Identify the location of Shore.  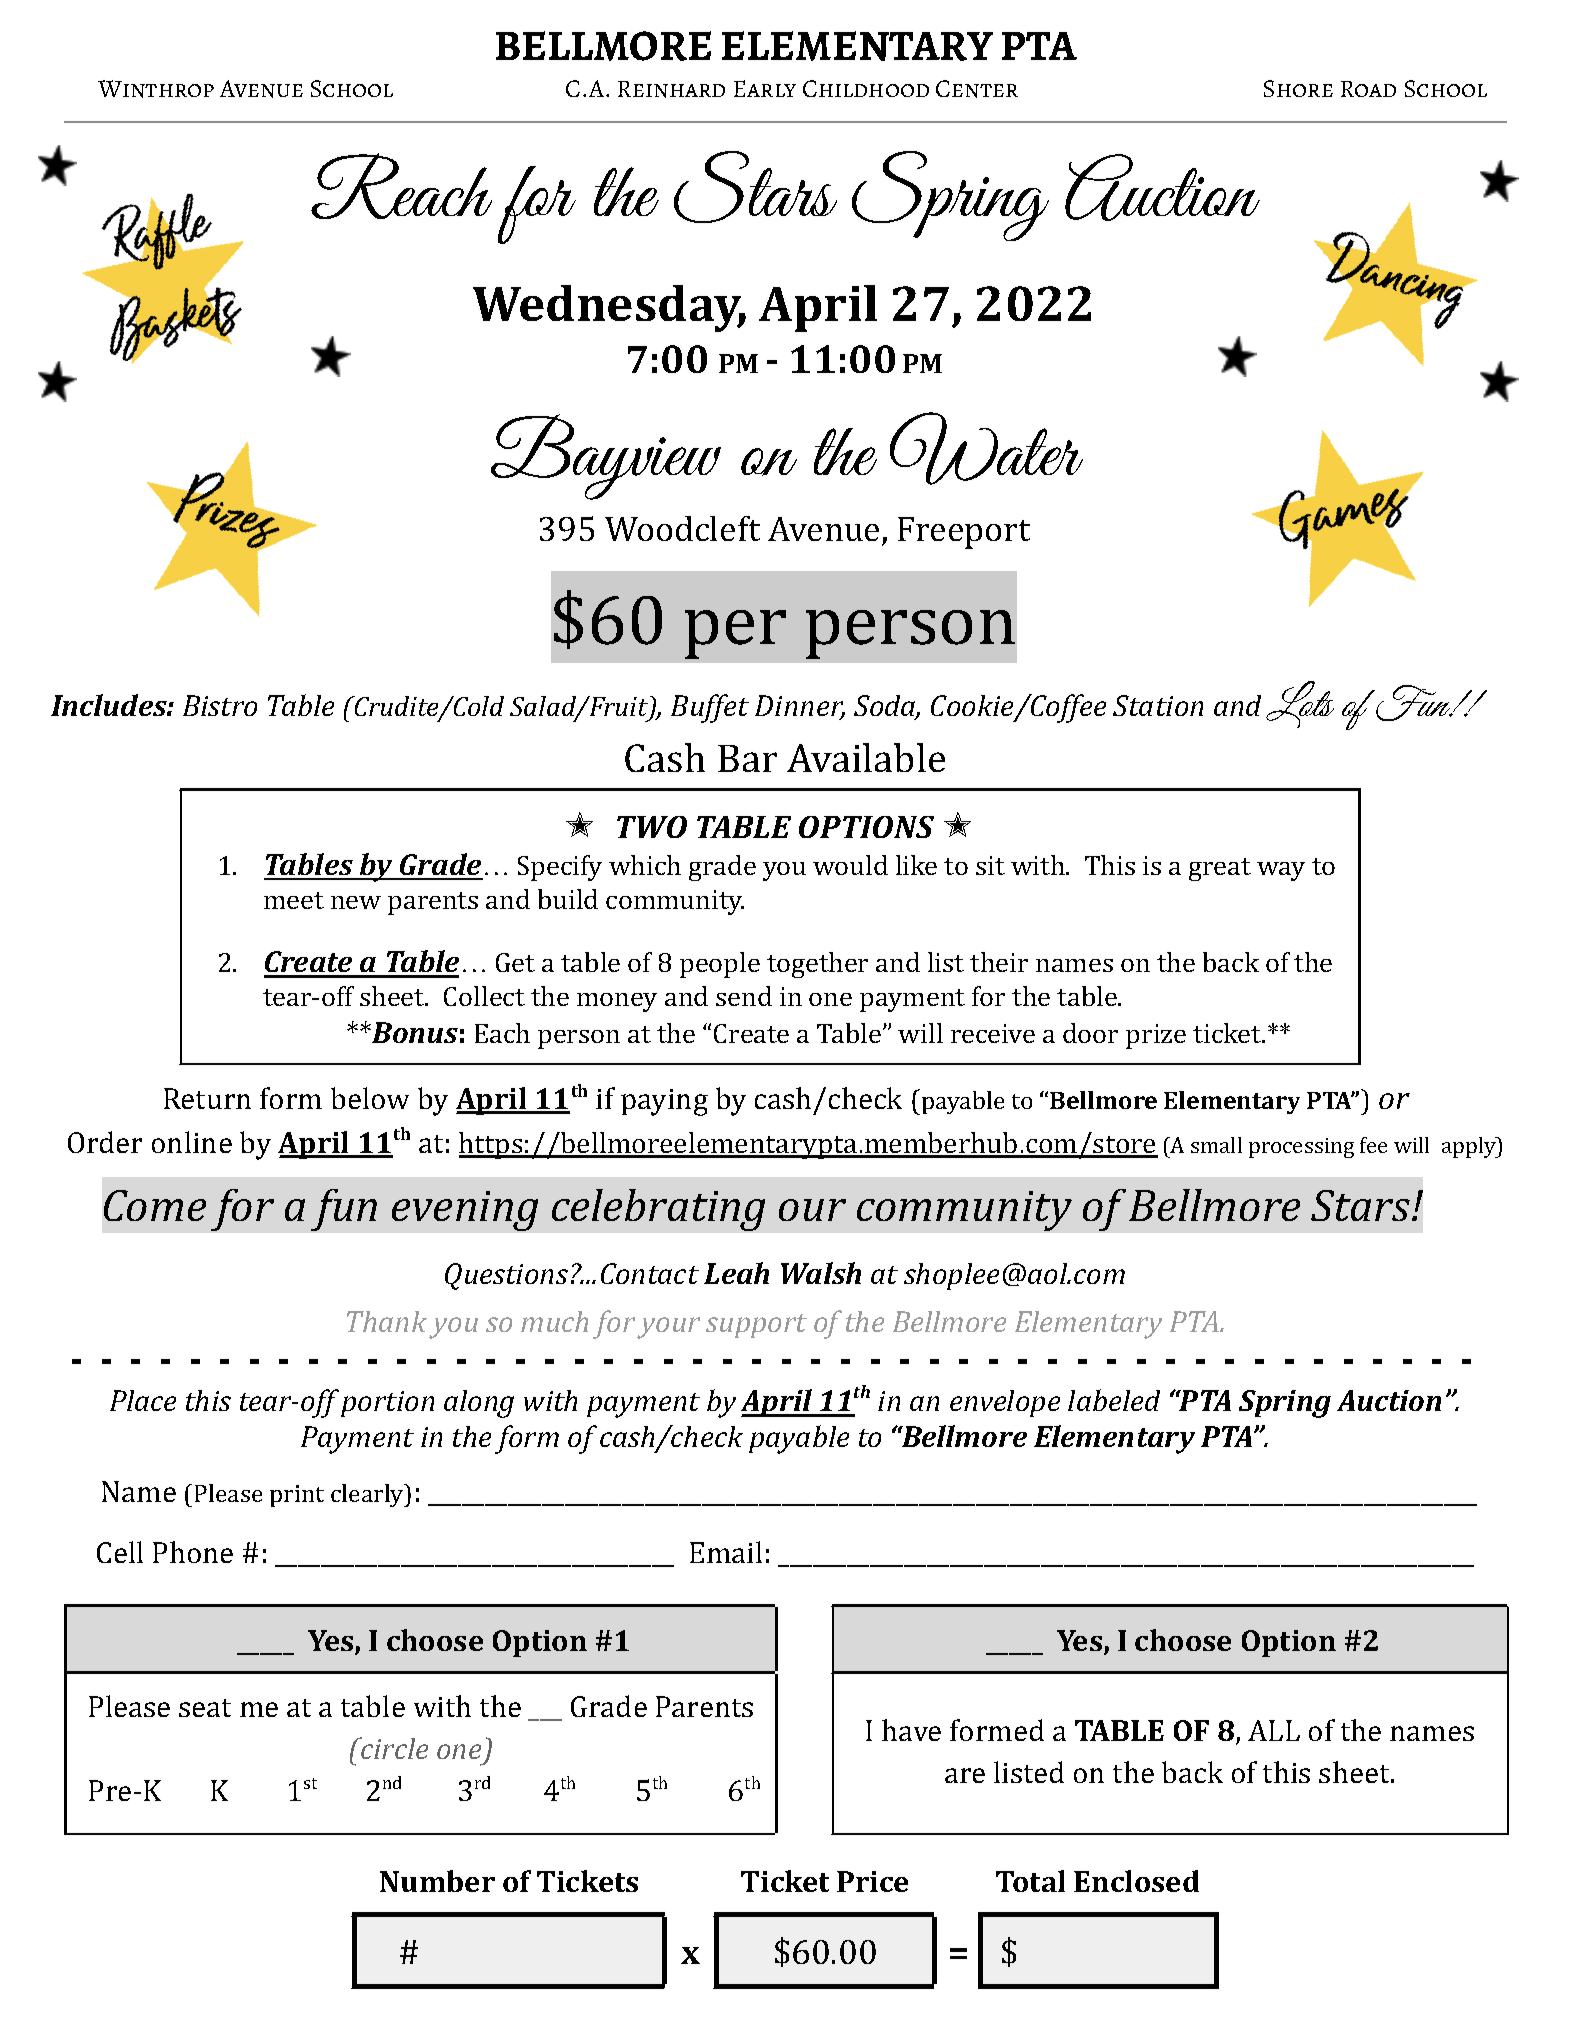
(1298, 88).
